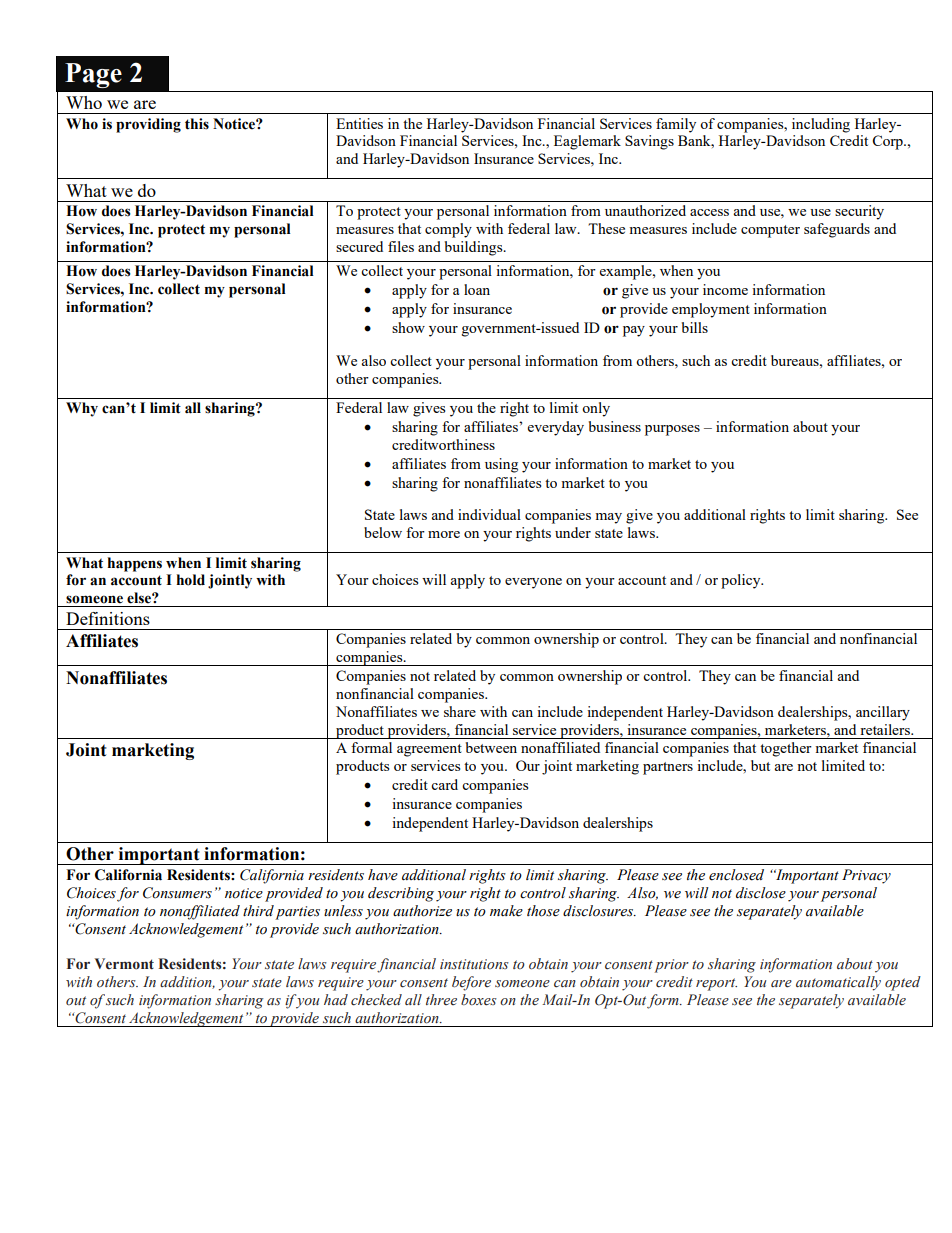 The width and height of the screenshot is (952, 1233). Describe the element at coordinates (888, 142) in the screenshot. I see `Corp` at that location.
